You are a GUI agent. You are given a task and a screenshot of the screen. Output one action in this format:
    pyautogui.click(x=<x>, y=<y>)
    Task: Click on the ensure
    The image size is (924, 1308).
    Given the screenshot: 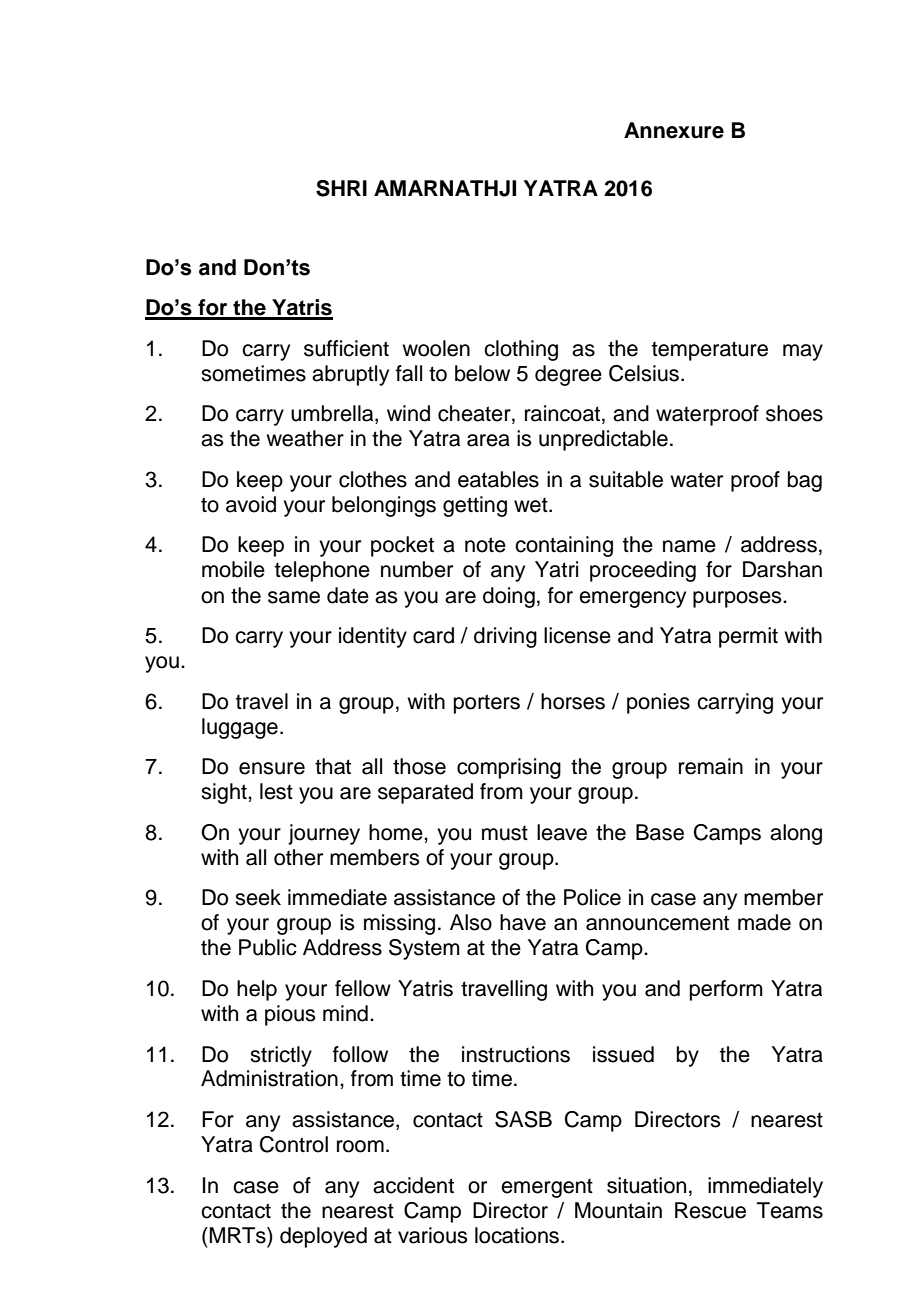 What is the action you would take?
    pyautogui.click(x=272, y=768)
